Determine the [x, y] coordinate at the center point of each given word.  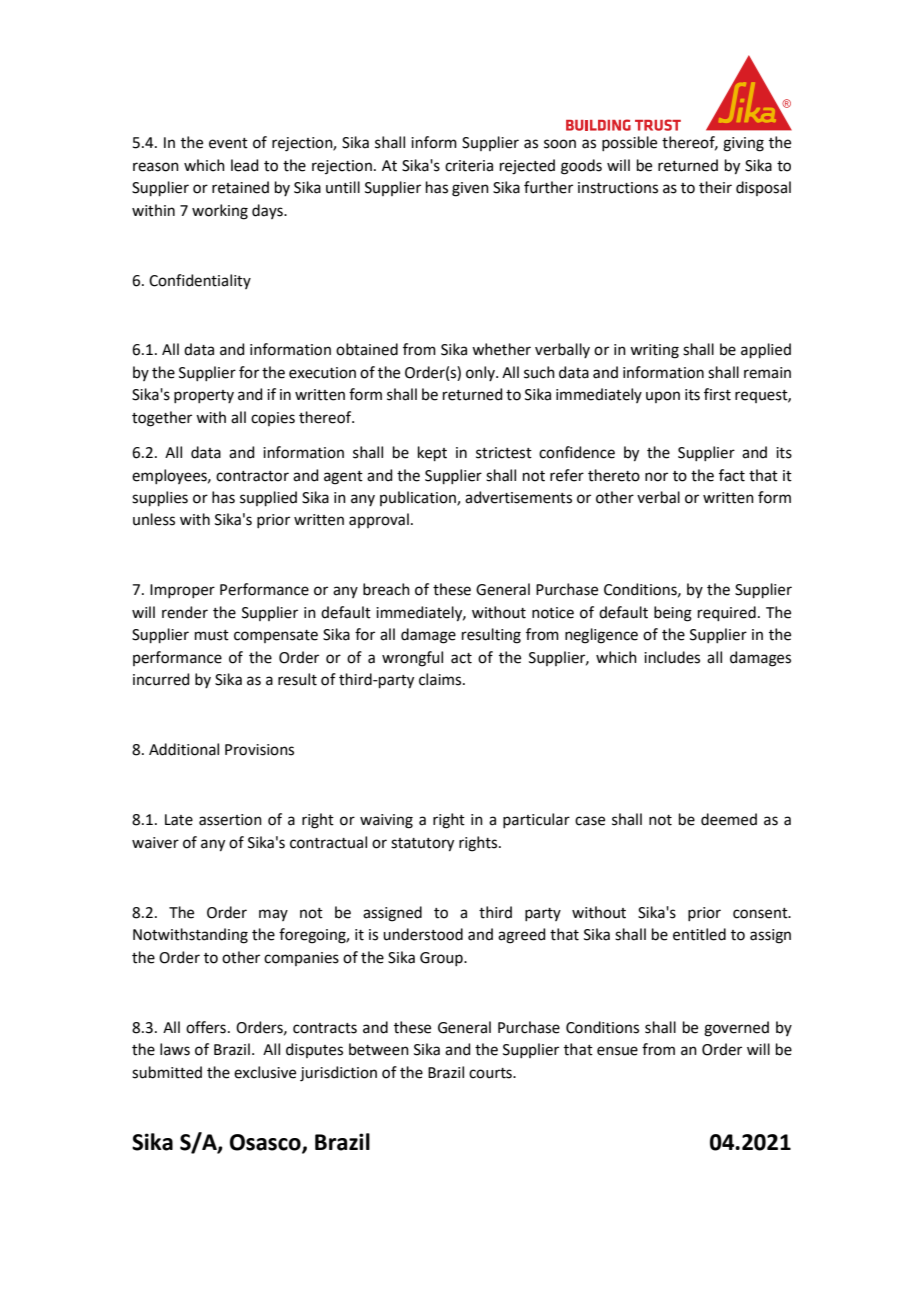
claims [441, 679]
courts [491, 1073]
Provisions [259, 750]
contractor [252, 476]
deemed [729, 819]
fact [732, 475]
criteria [469, 166]
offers [206, 1027]
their [715, 187]
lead [245, 165]
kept [432, 453]
